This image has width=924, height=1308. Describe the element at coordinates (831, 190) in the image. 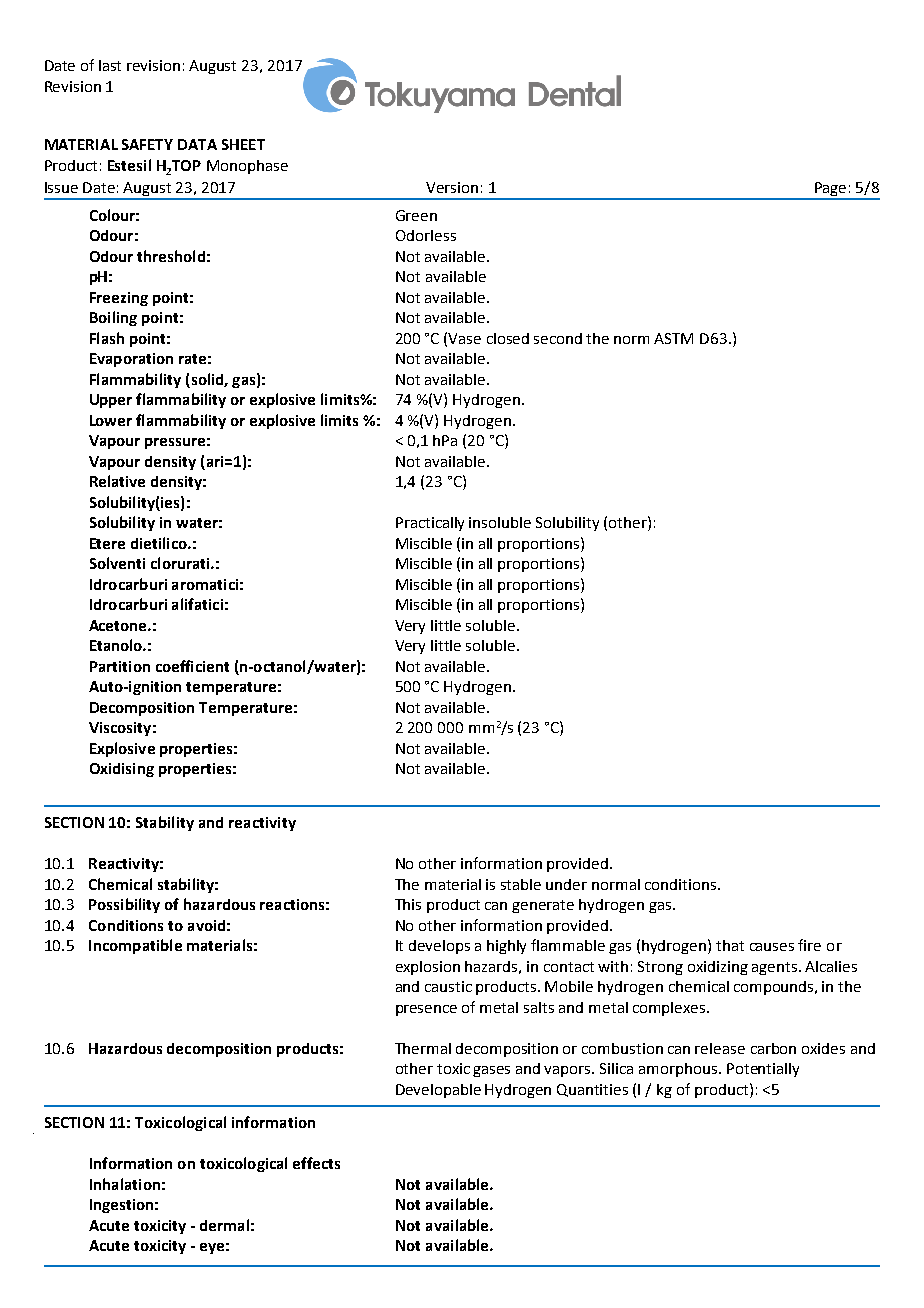

I see `Page` at that location.
